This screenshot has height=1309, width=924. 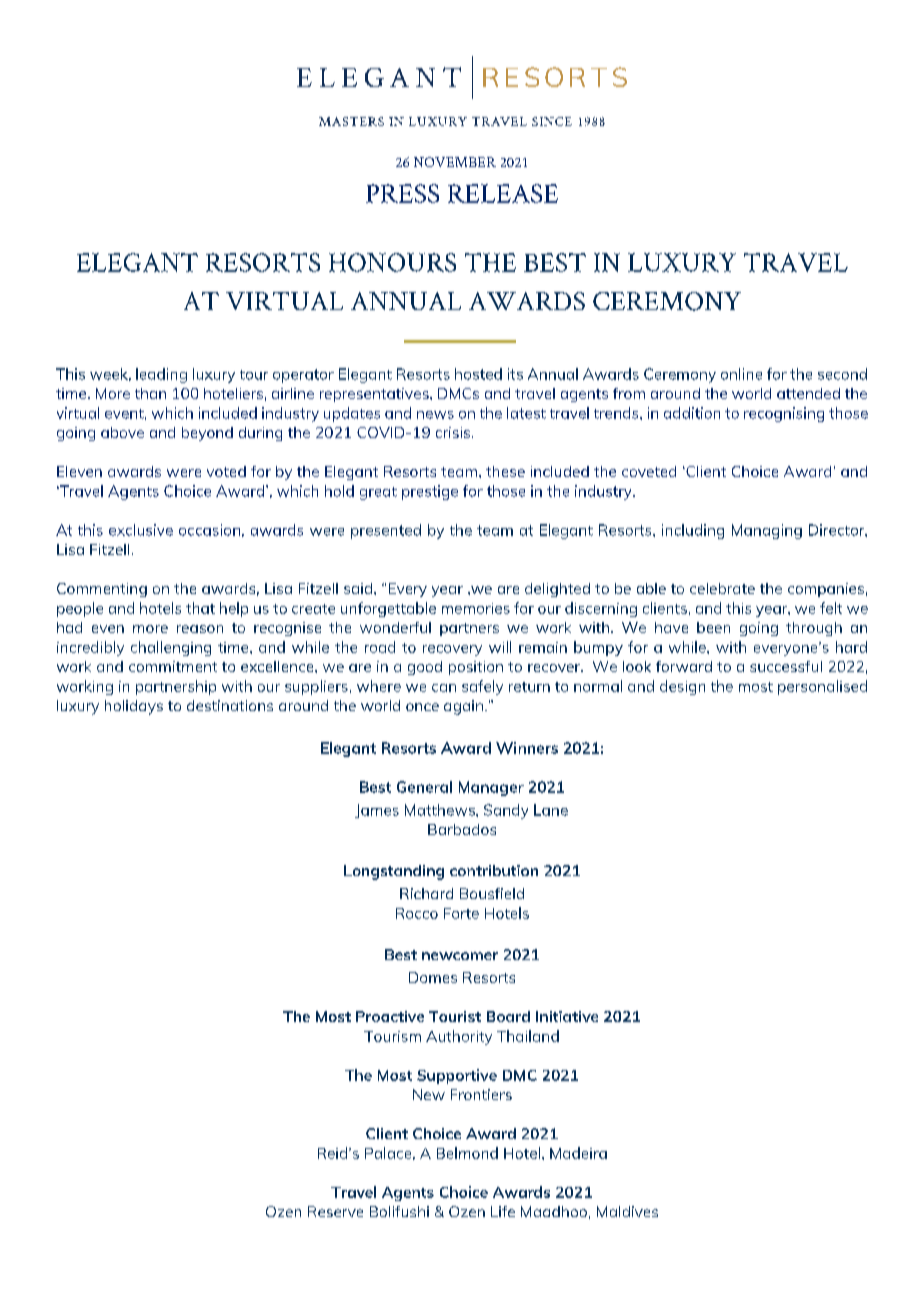 I want to click on prestige, so click(x=430, y=492).
